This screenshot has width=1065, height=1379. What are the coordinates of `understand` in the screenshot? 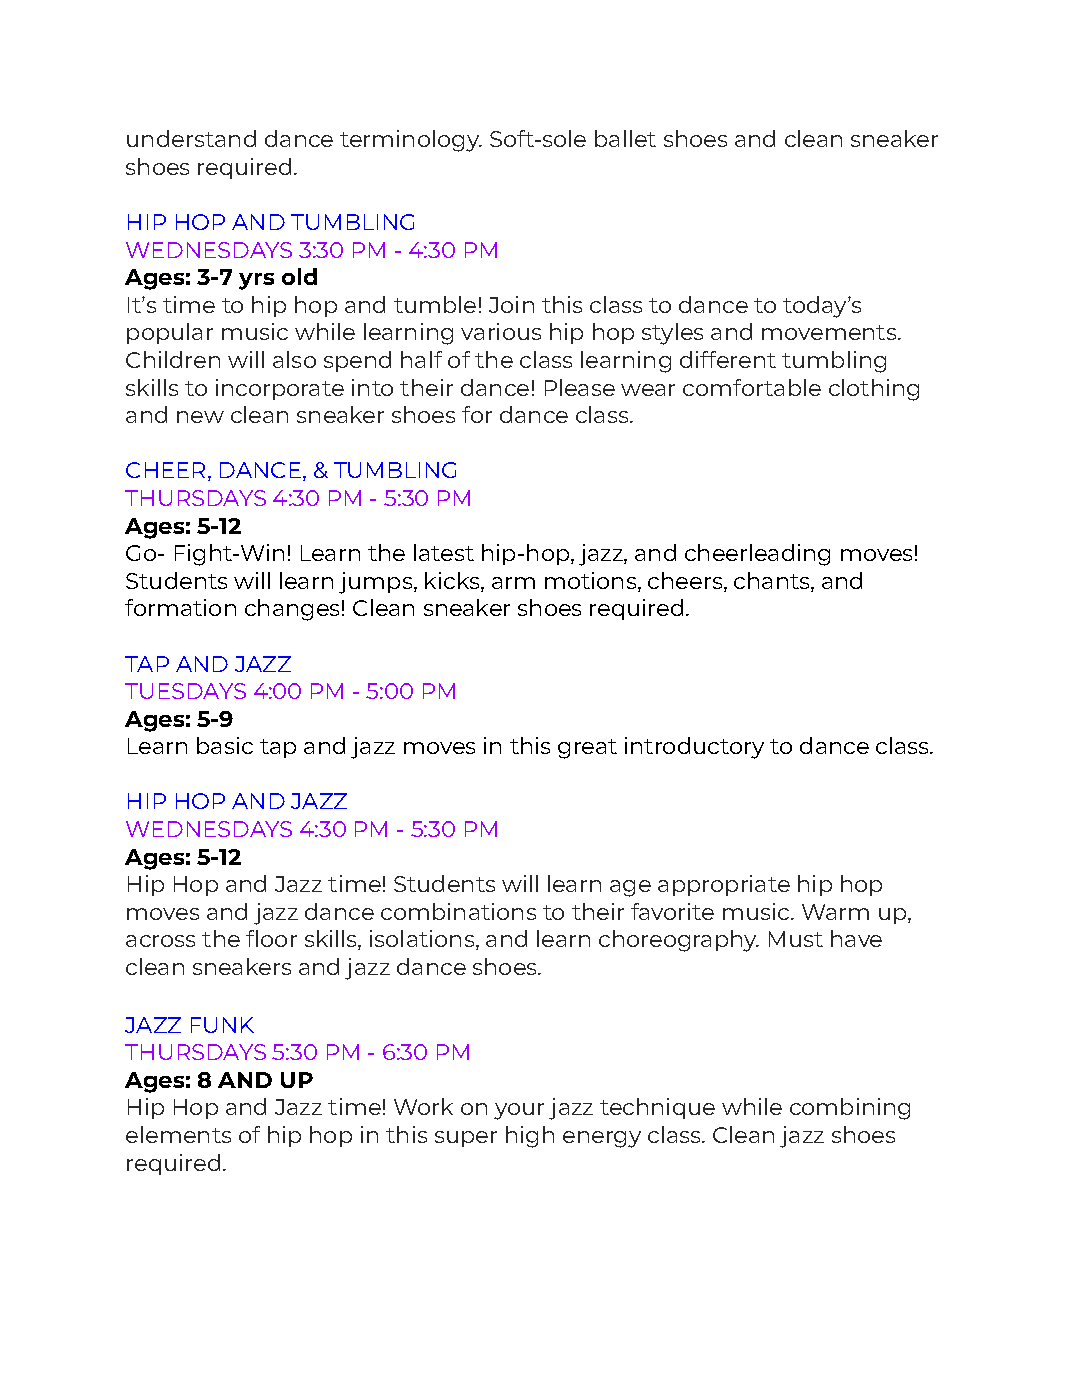 It's located at (191, 138).
